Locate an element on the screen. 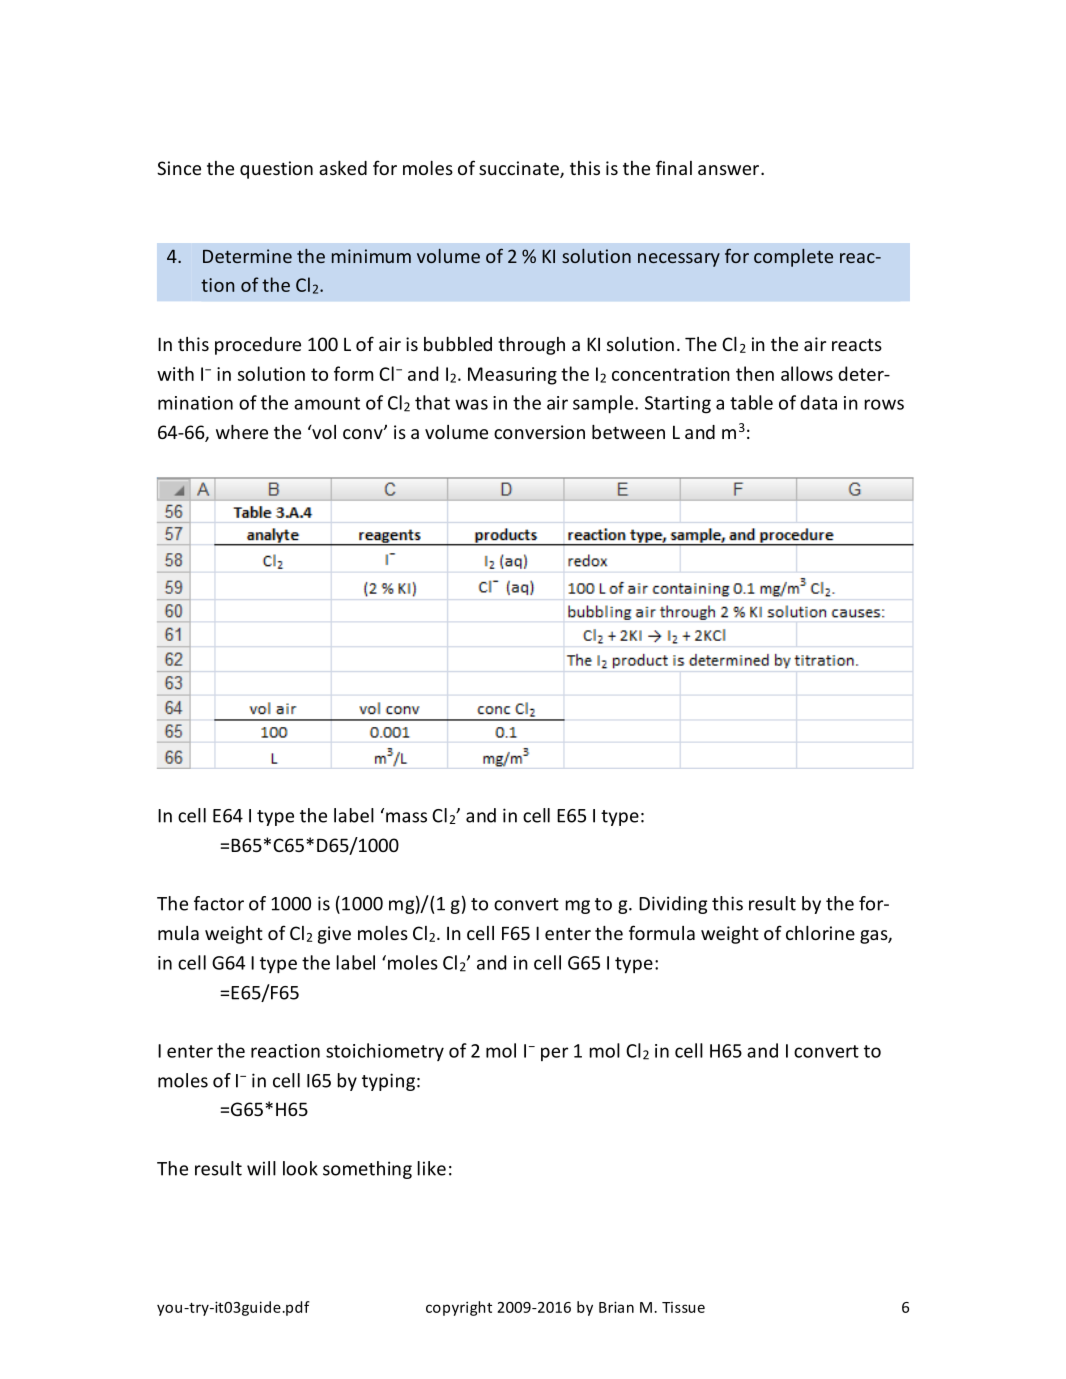 Image resolution: width=1066 pixels, height=1379 pixels. will is located at coordinates (261, 1168).
